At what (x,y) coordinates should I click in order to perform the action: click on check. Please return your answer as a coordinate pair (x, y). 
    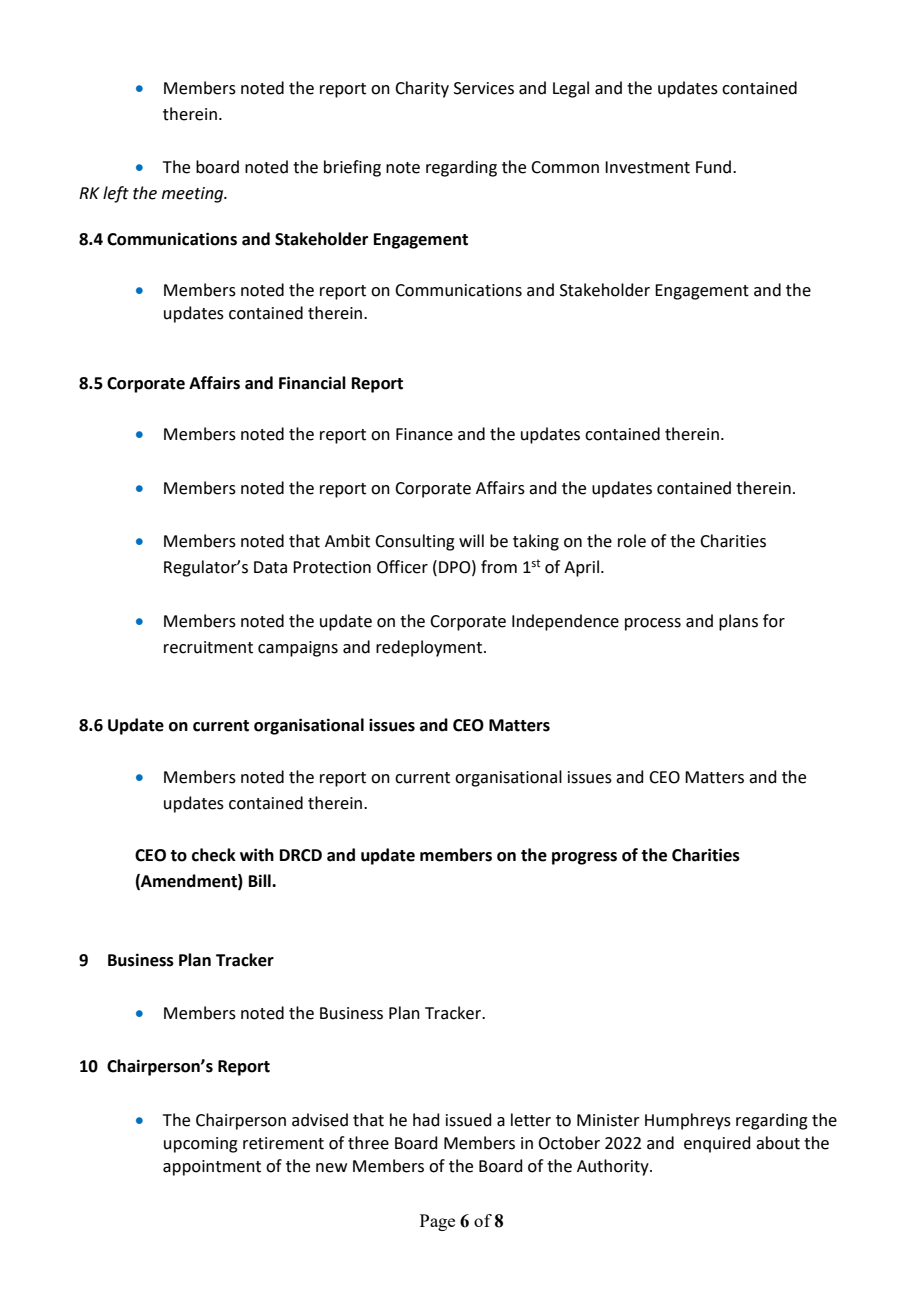
    Looking at the image, I should click on (214, 855).
